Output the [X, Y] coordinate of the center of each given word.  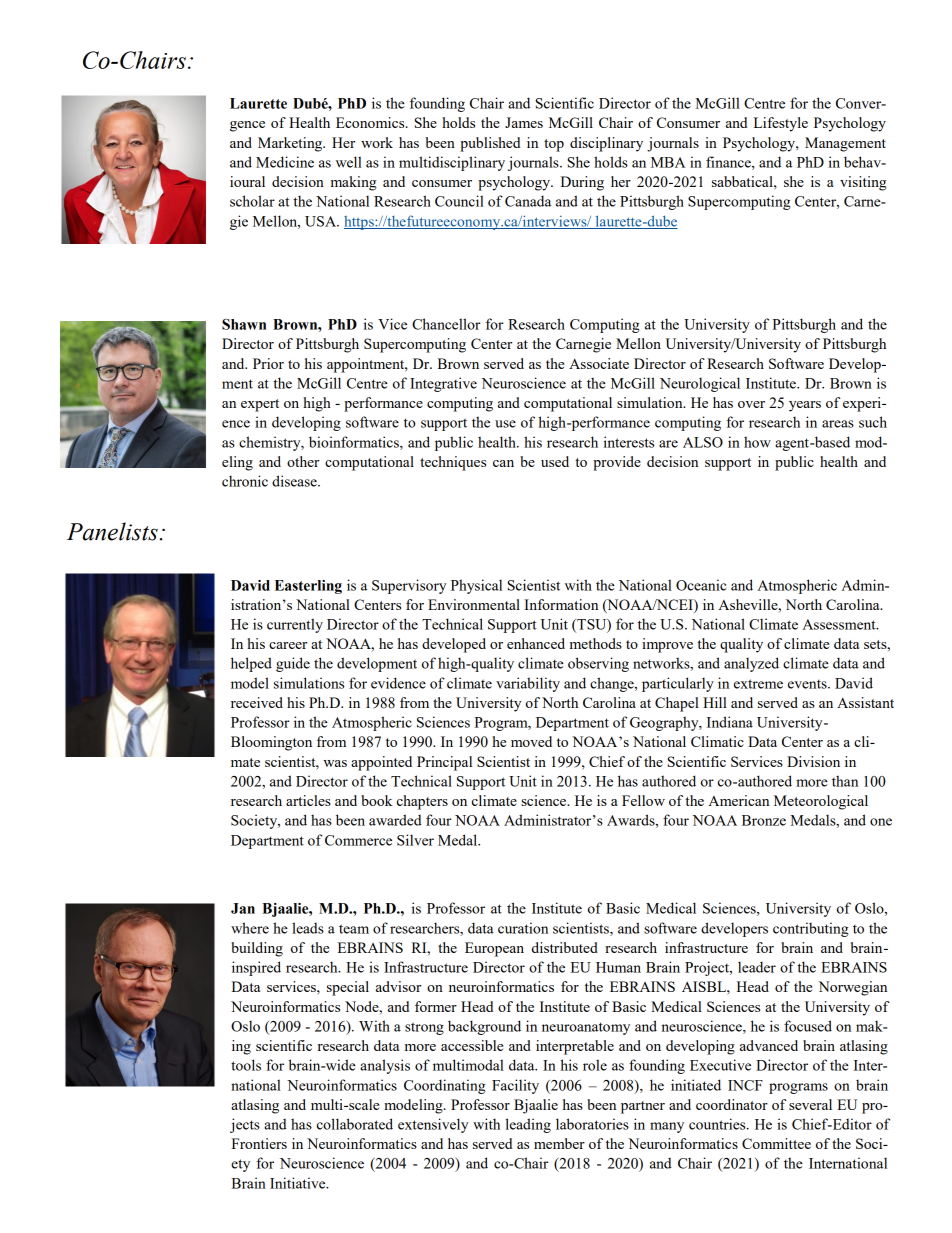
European [494, 949]
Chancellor [446, 324]
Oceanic [701, 585]
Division [813, 761]
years [805, 406]
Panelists [112, 531]
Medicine [285, 162]
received [257, 702]
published [490, 144]
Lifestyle [781, 124]
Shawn [244, 324]
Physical [476, 586]
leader [757, 967]
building [257, 949]
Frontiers [259, 1143]
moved [531, 741]
